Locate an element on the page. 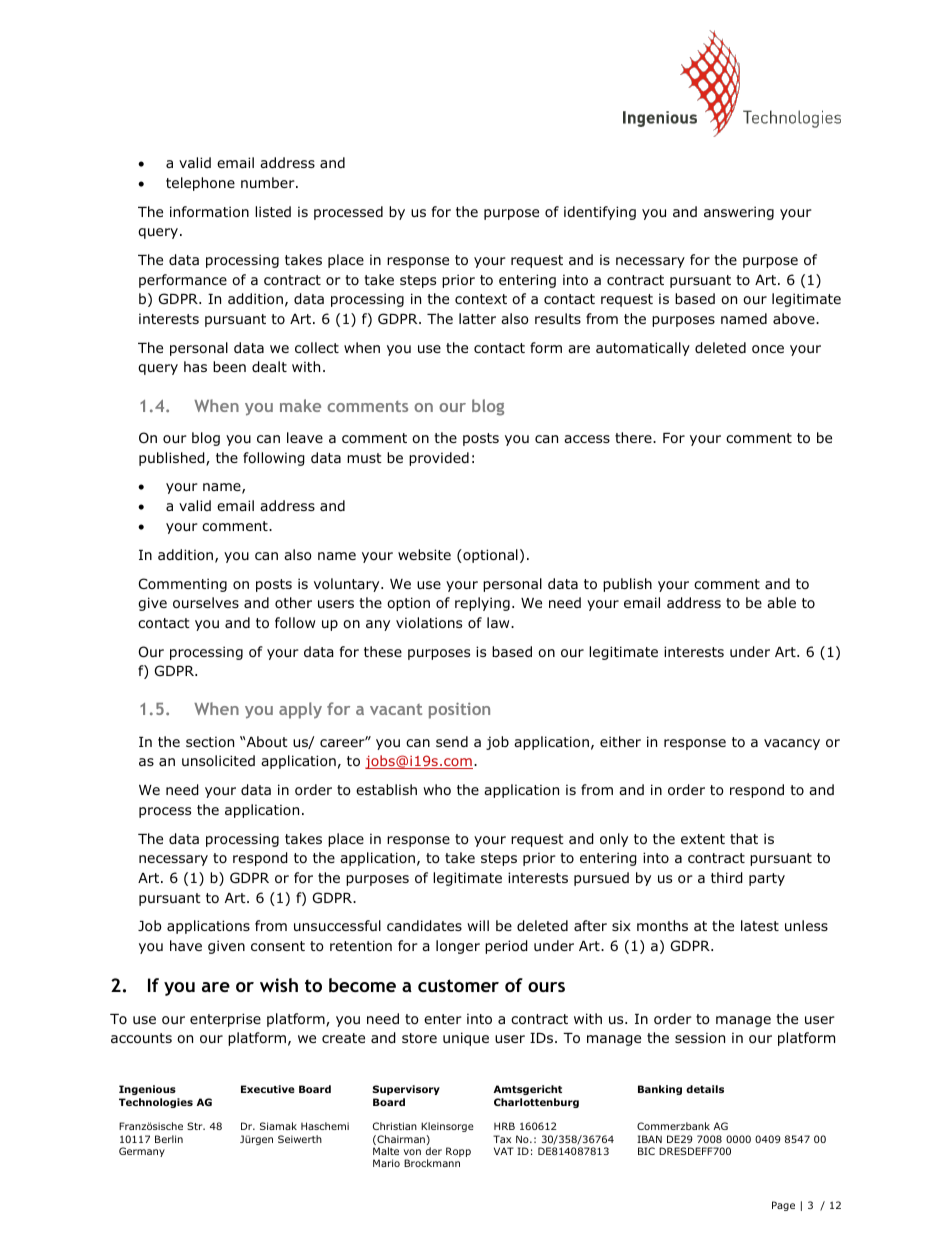  answering is located at coordinates (739, 213).
